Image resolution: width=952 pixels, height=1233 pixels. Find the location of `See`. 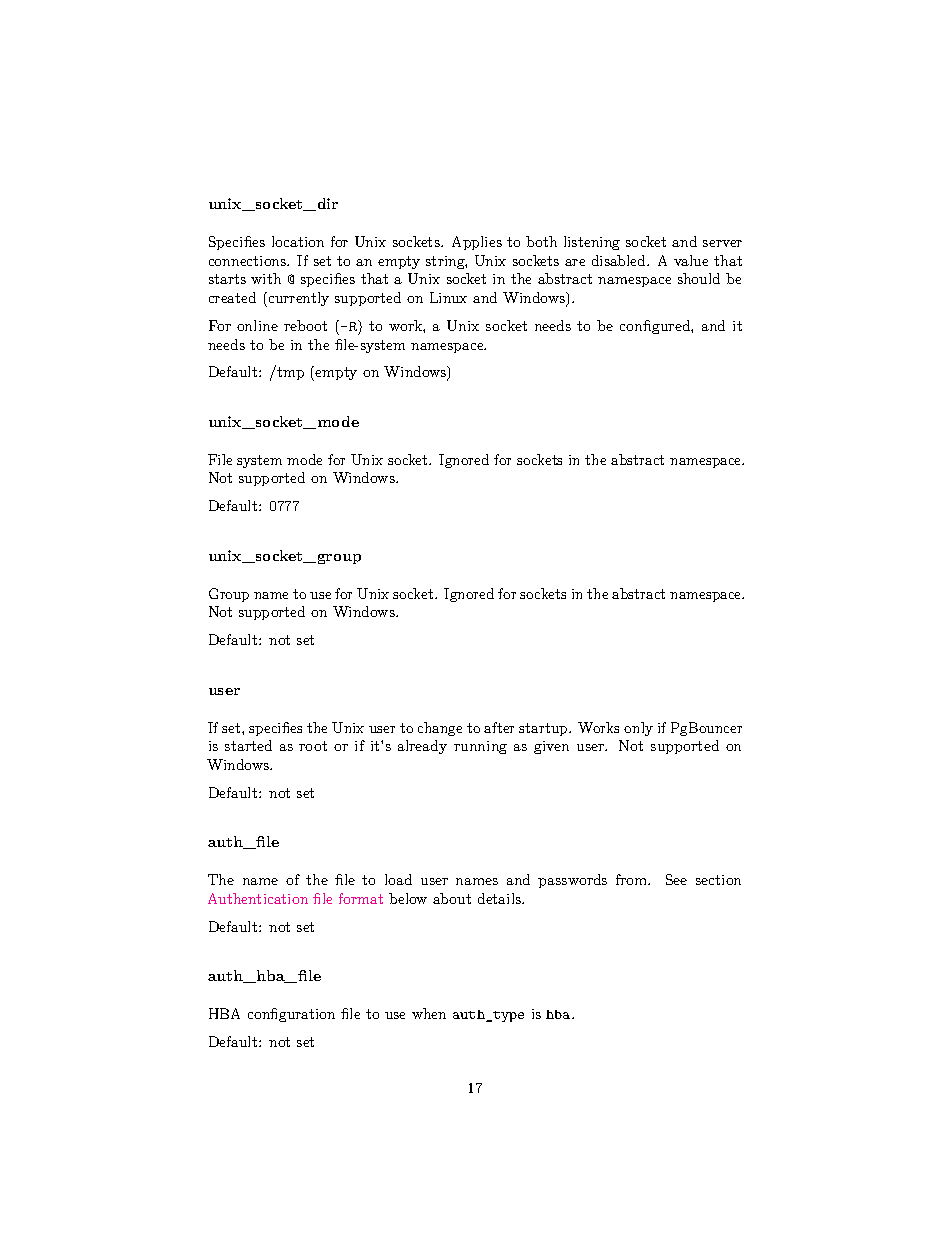

See is located at coordinates (676, 879).
